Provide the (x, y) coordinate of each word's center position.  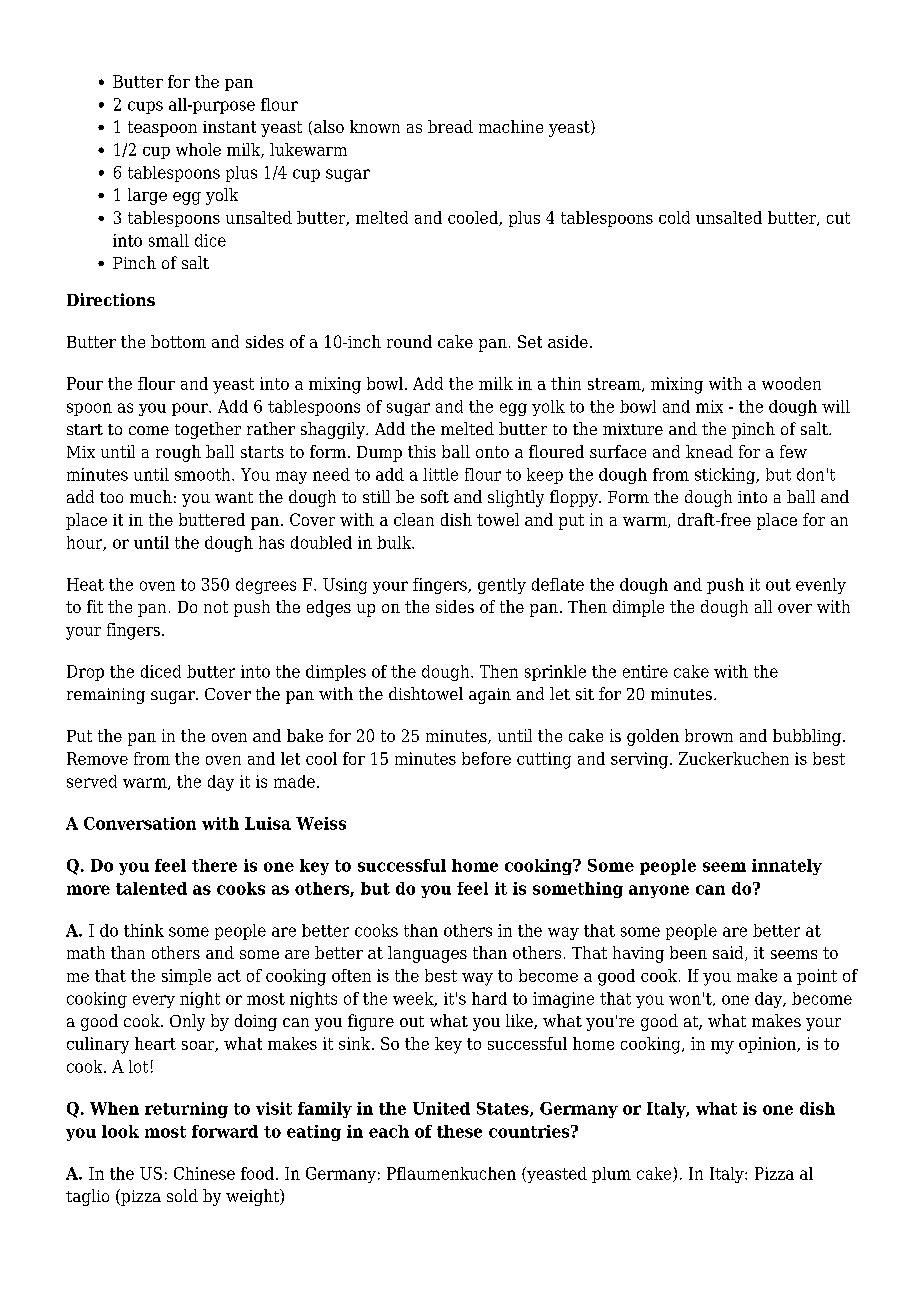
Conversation (140, 823)
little (440, 474)
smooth (204, 474)
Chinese (204, 1173)
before (486, 758)
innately (787, 867)
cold (674, 217)
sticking (726, 476)
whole (198, 149)
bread (450, 126)
